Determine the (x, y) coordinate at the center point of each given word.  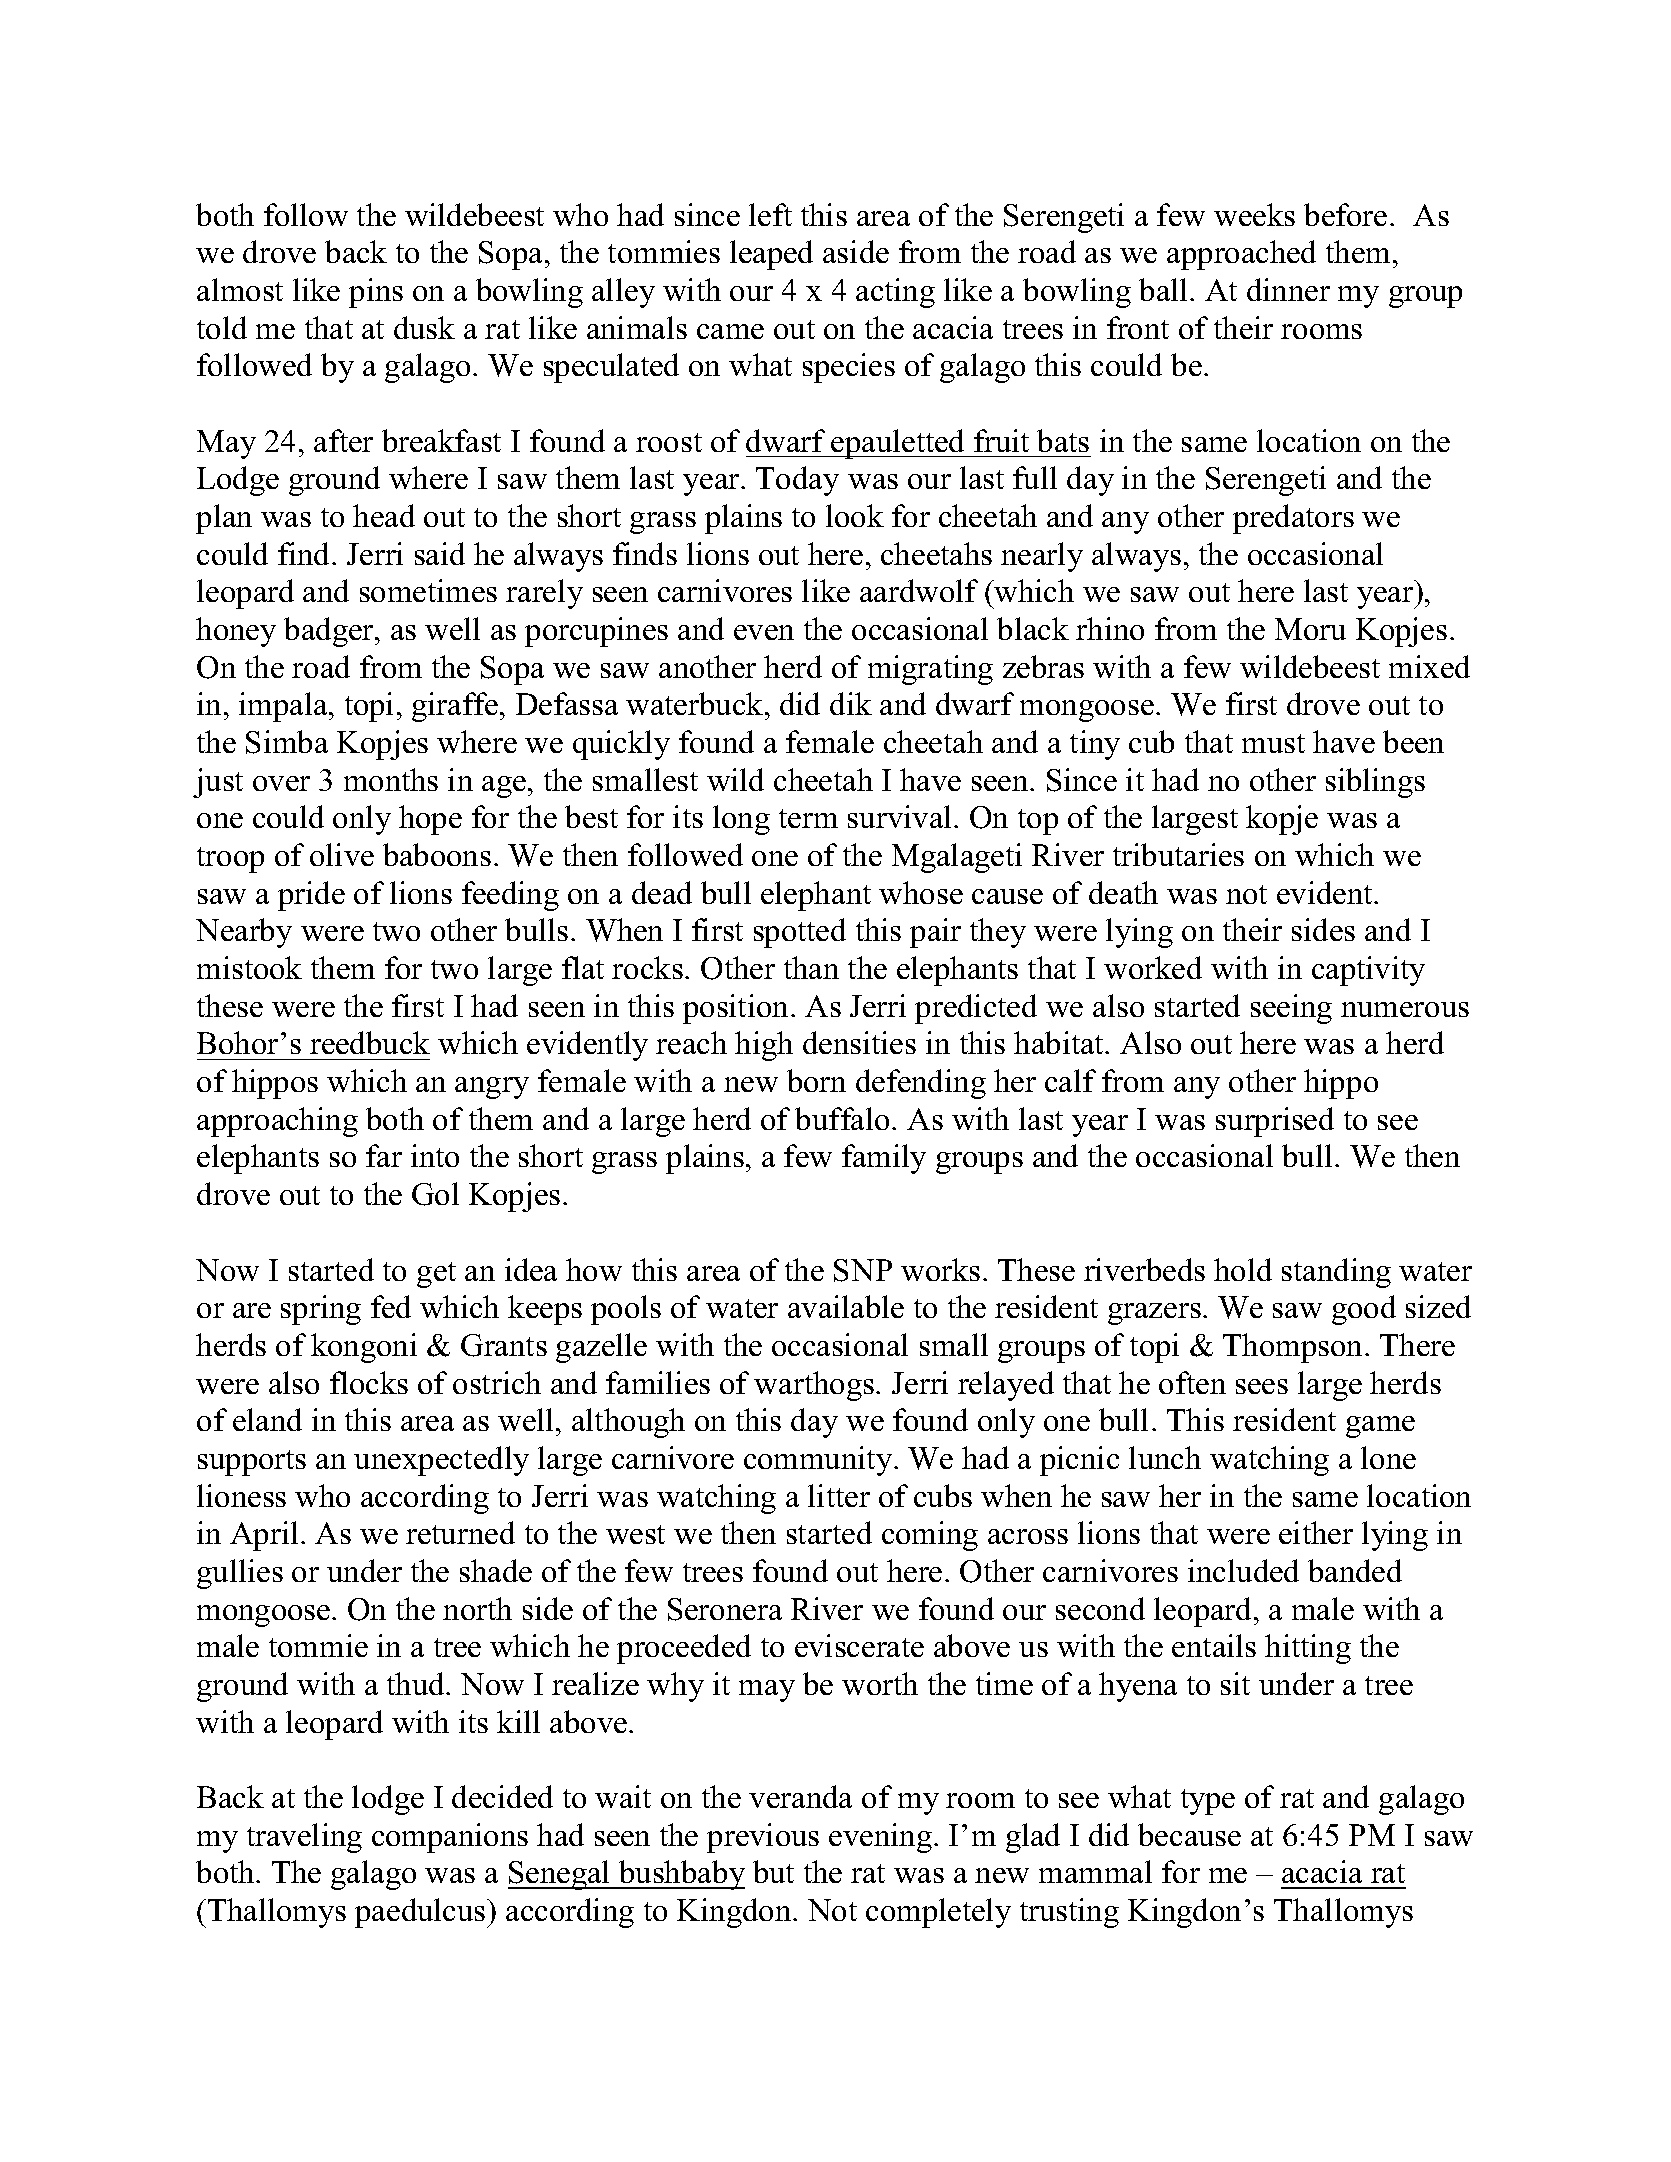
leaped (771, 255)
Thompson (1294, 1348)
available (846, 1306)
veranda (800, 1796)
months (391, 779)
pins (376, 293)
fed (391, 1306)
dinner (1288, 289)
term (808, 818)
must (1273, 743)
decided (502, 1796)
